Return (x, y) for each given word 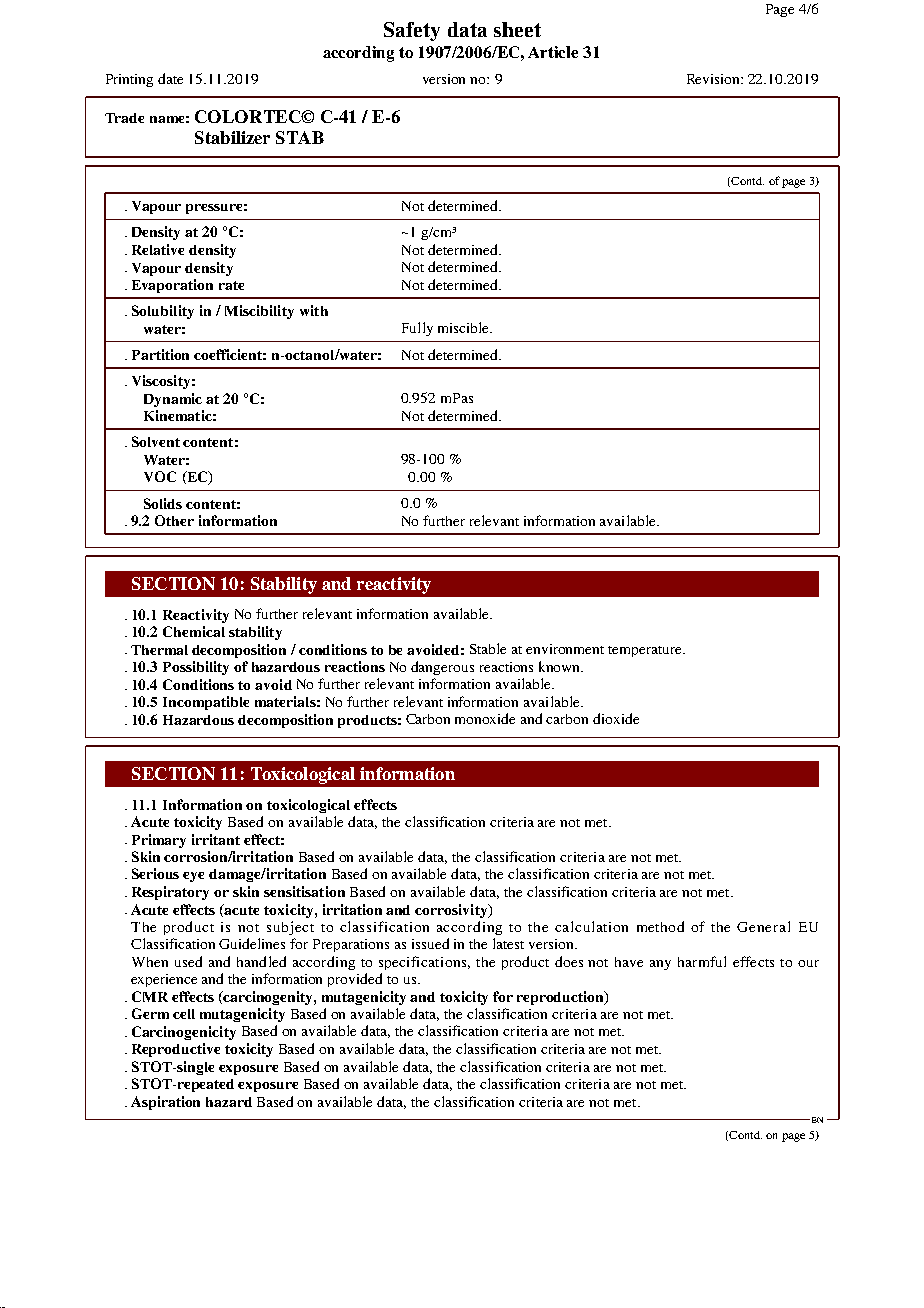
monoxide (485, 718)
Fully (417, 329)
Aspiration (165, 1103)
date (170, 78)
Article (553, 52)
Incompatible (206, 703)
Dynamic (173, 400)
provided (355, 980)
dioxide (616, 718)
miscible (464, 327)
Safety (412, 31)
